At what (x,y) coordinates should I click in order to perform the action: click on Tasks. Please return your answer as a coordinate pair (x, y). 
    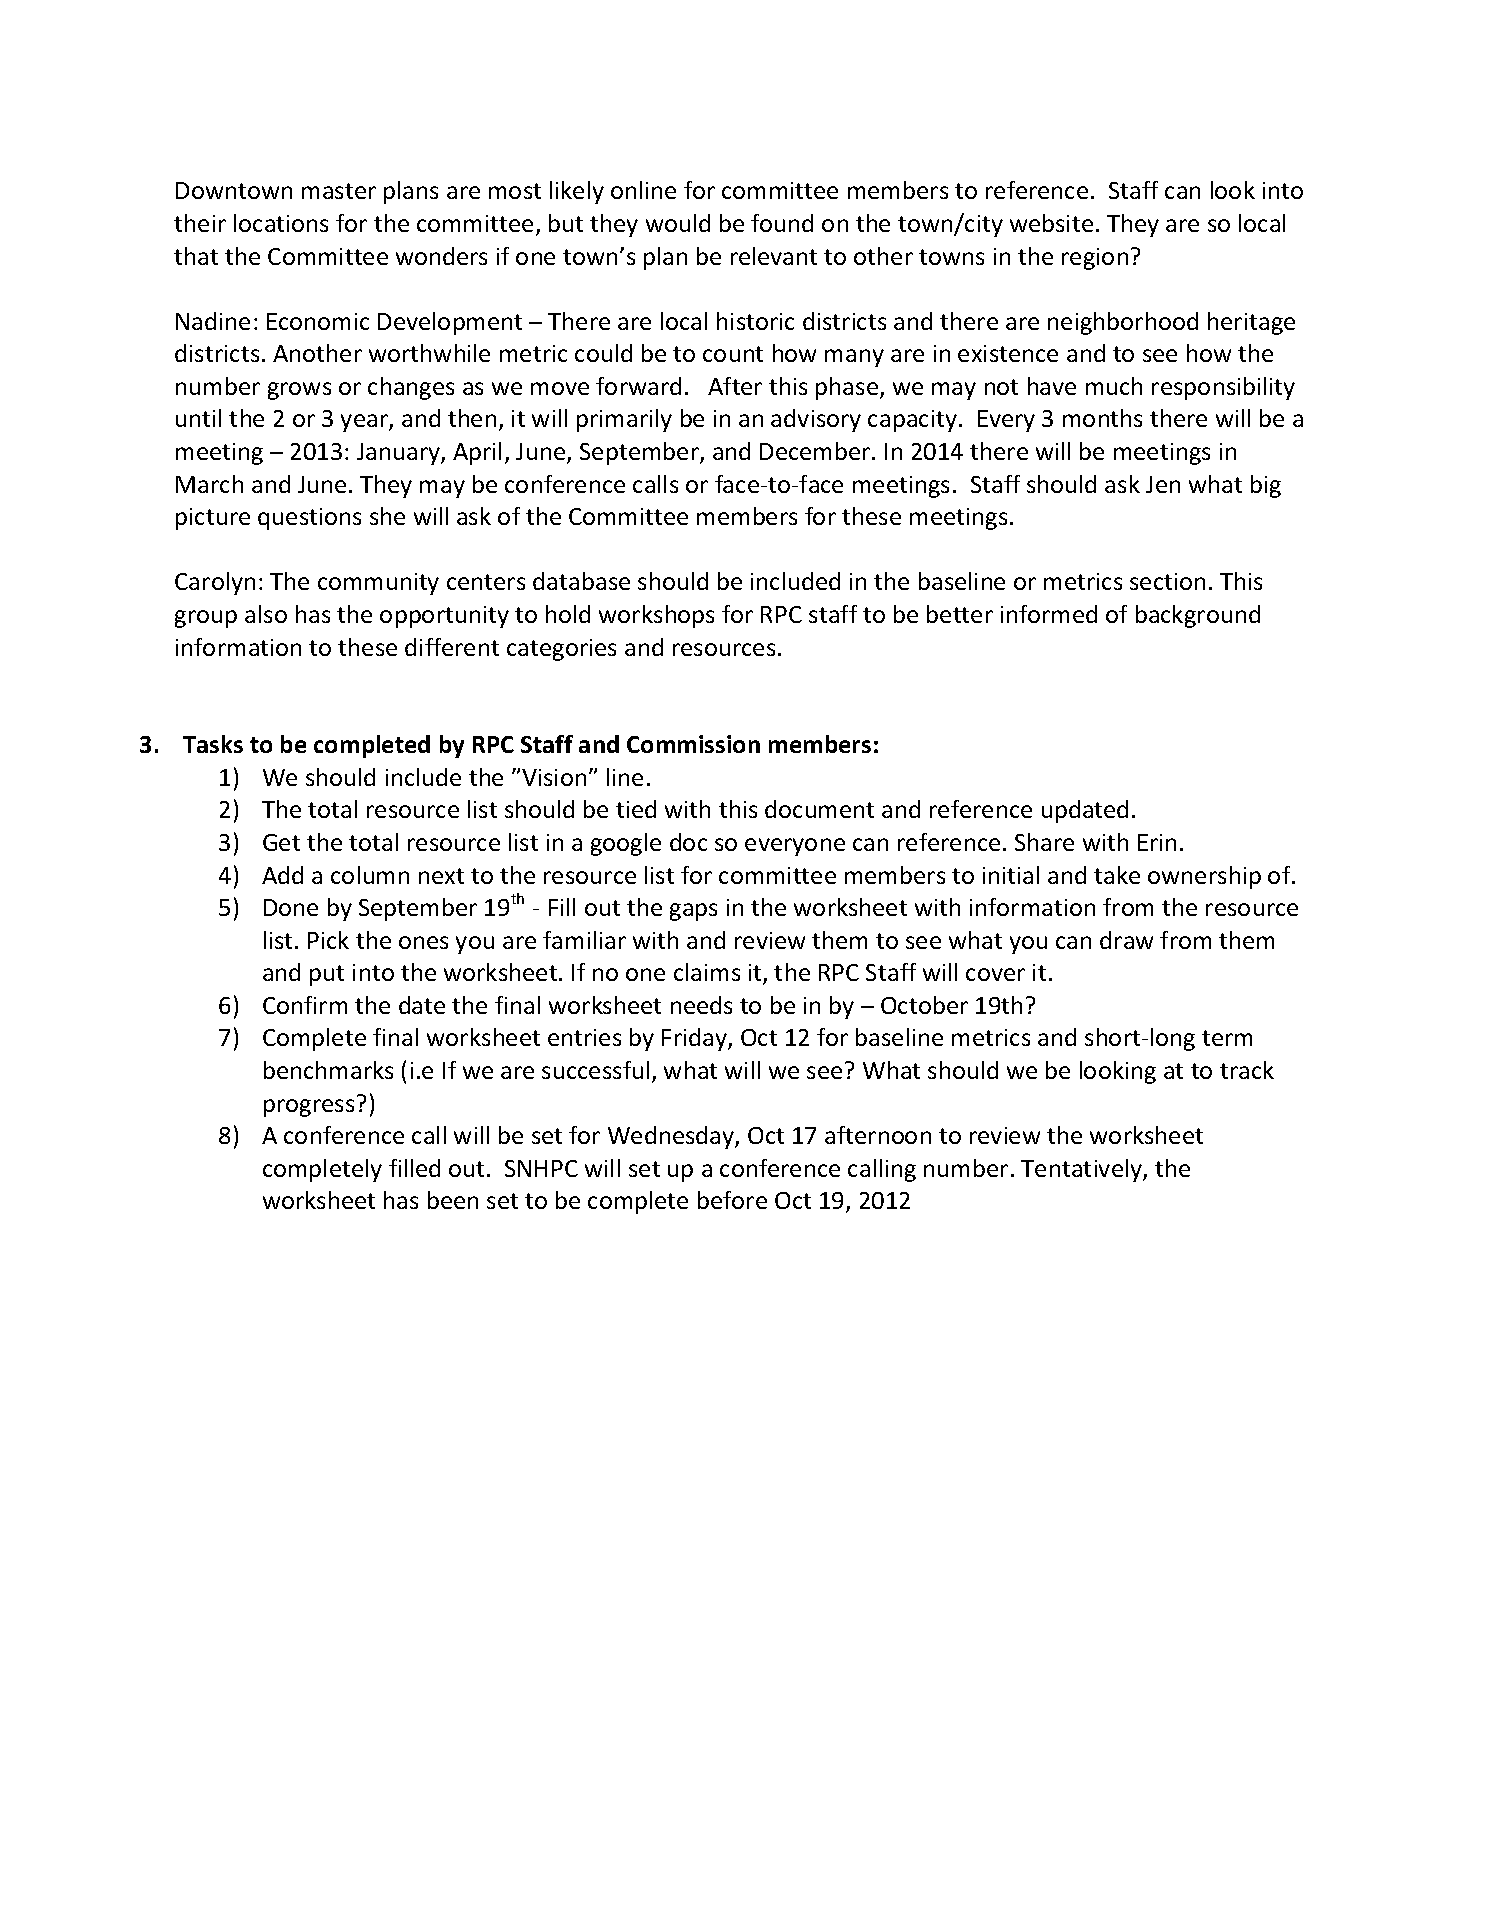
    Looking at the image, I should click on (213, 744).
